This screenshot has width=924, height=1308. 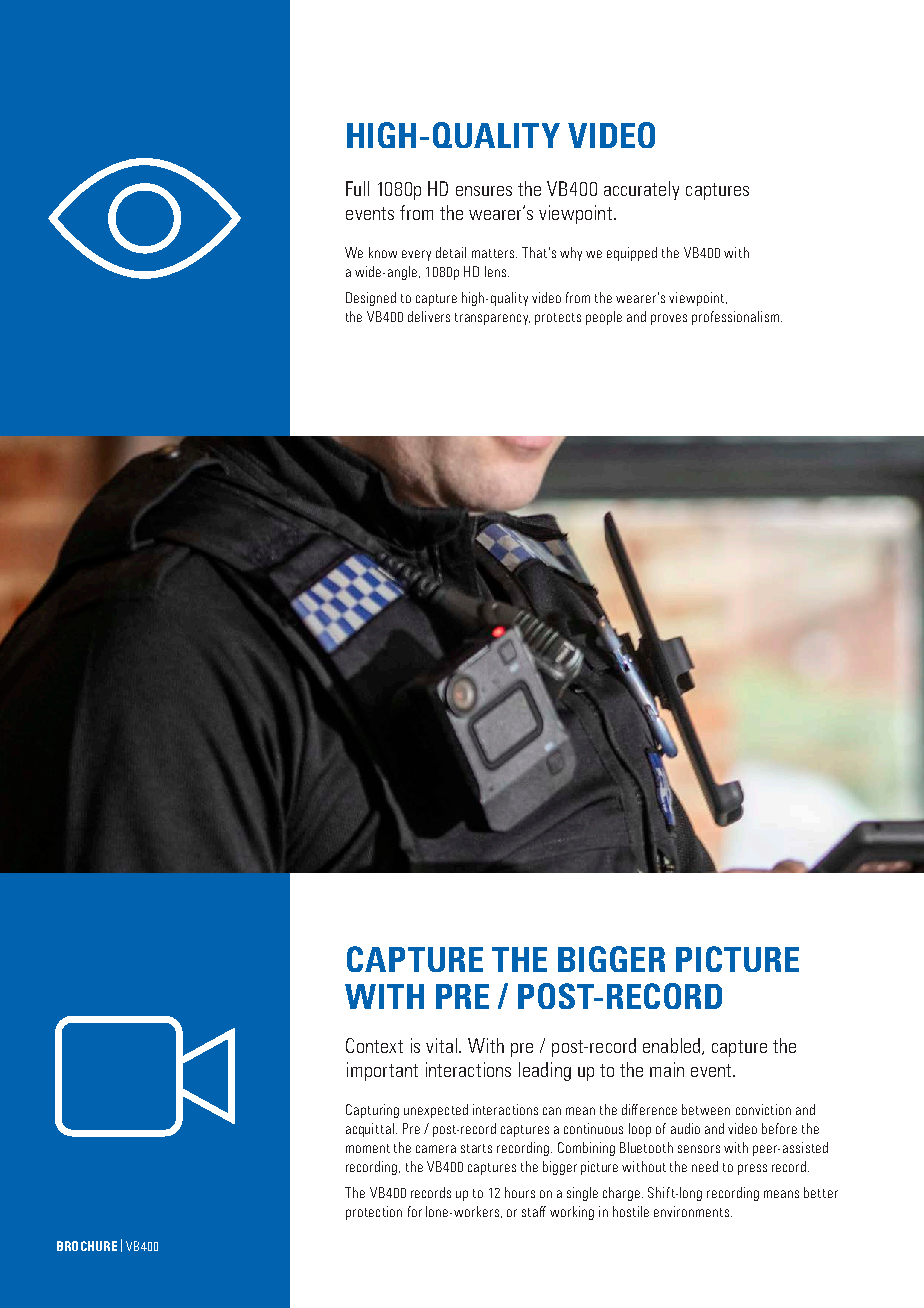 I want to click on single, so click(x=582, y=1194).
